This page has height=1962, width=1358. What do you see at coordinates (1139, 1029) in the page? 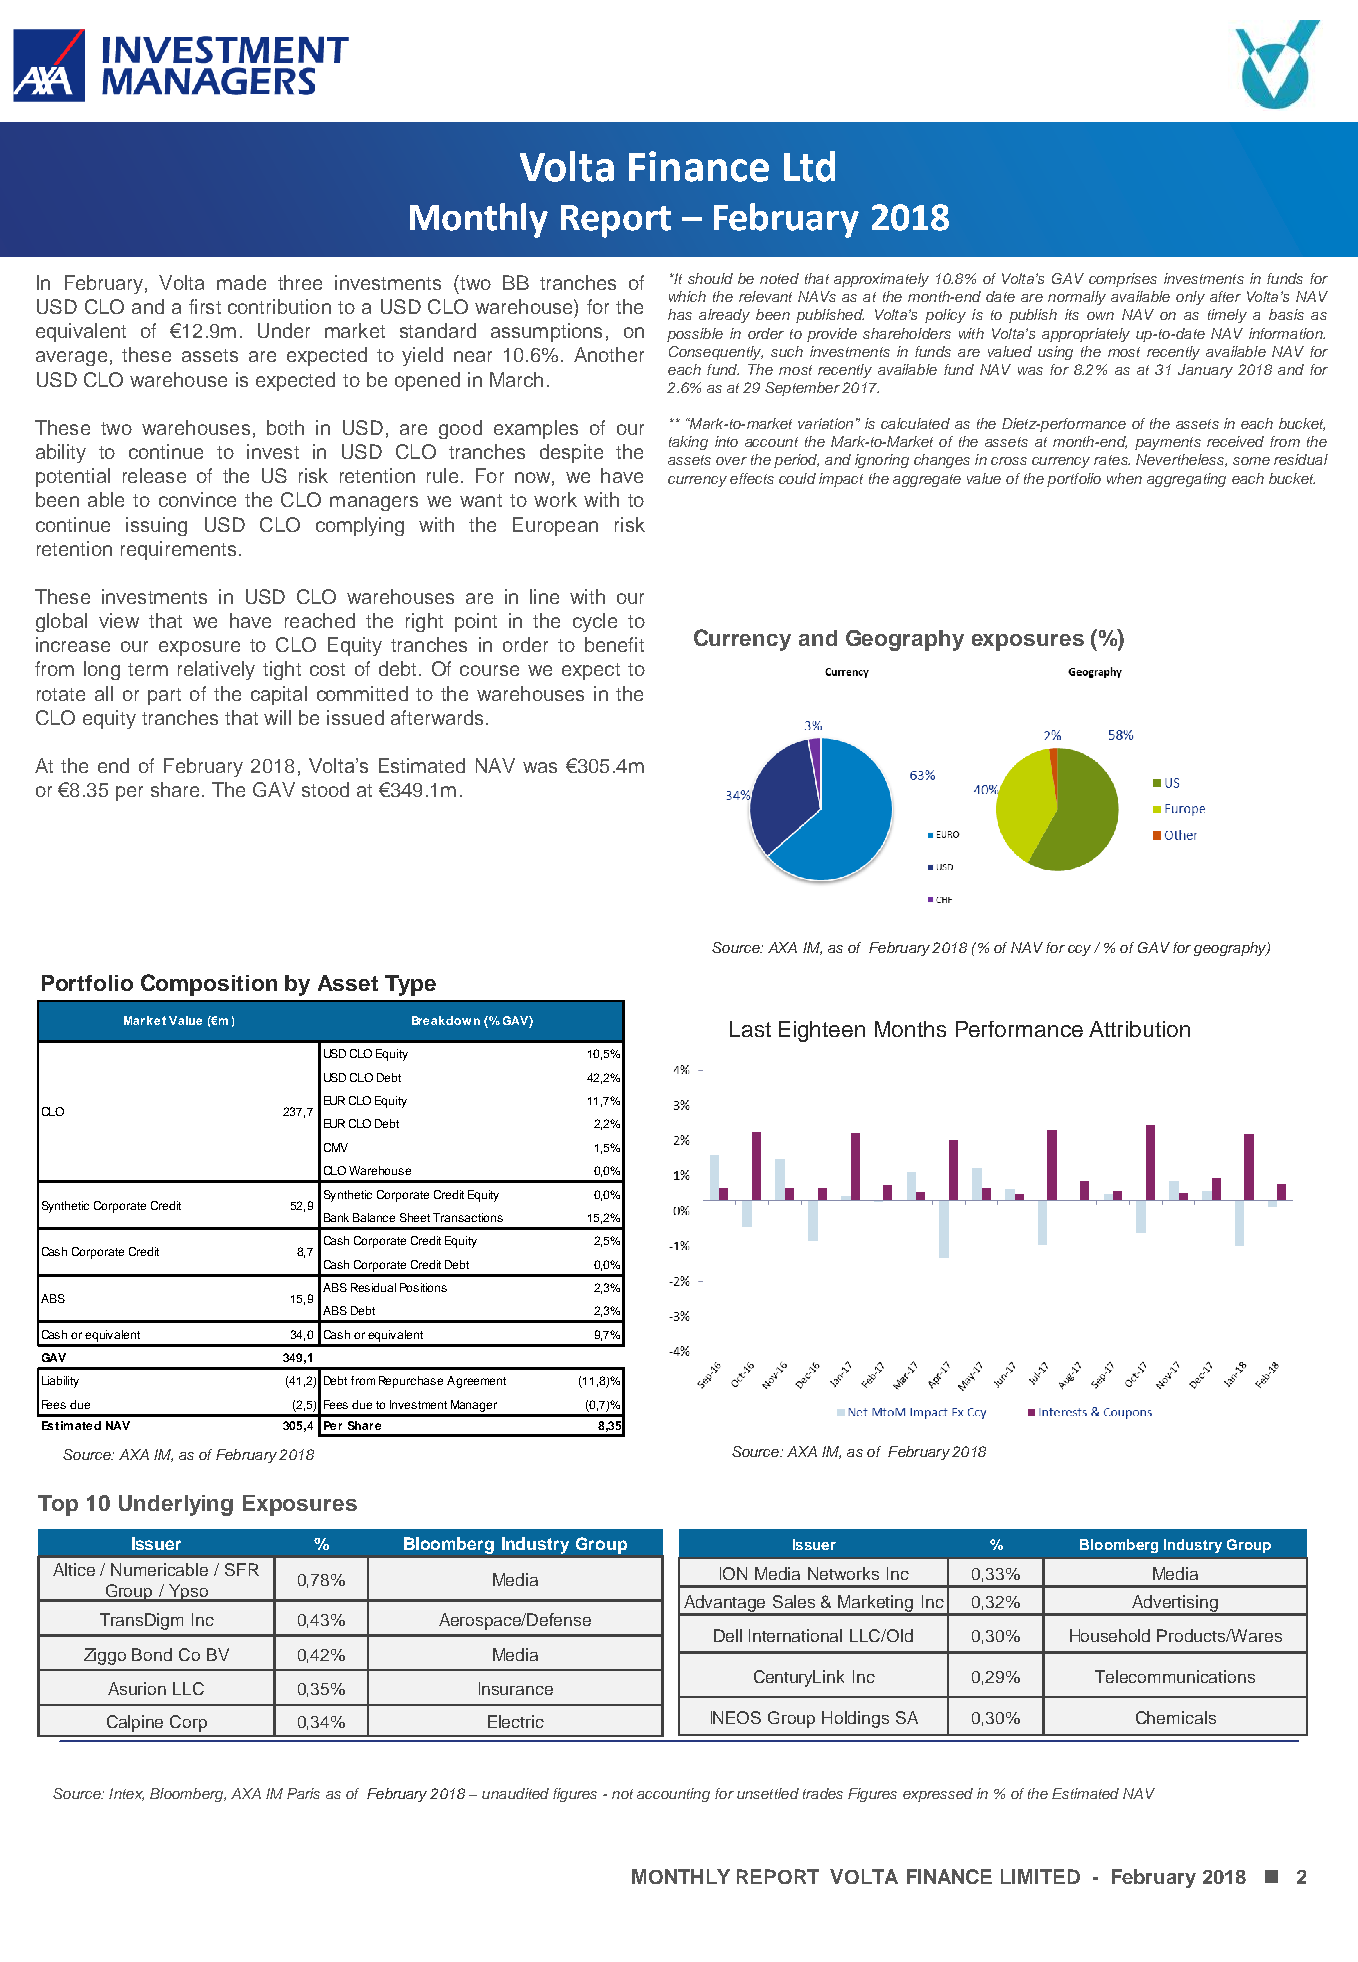
I see `Attribution` at bounding box center [1139, 1029].
